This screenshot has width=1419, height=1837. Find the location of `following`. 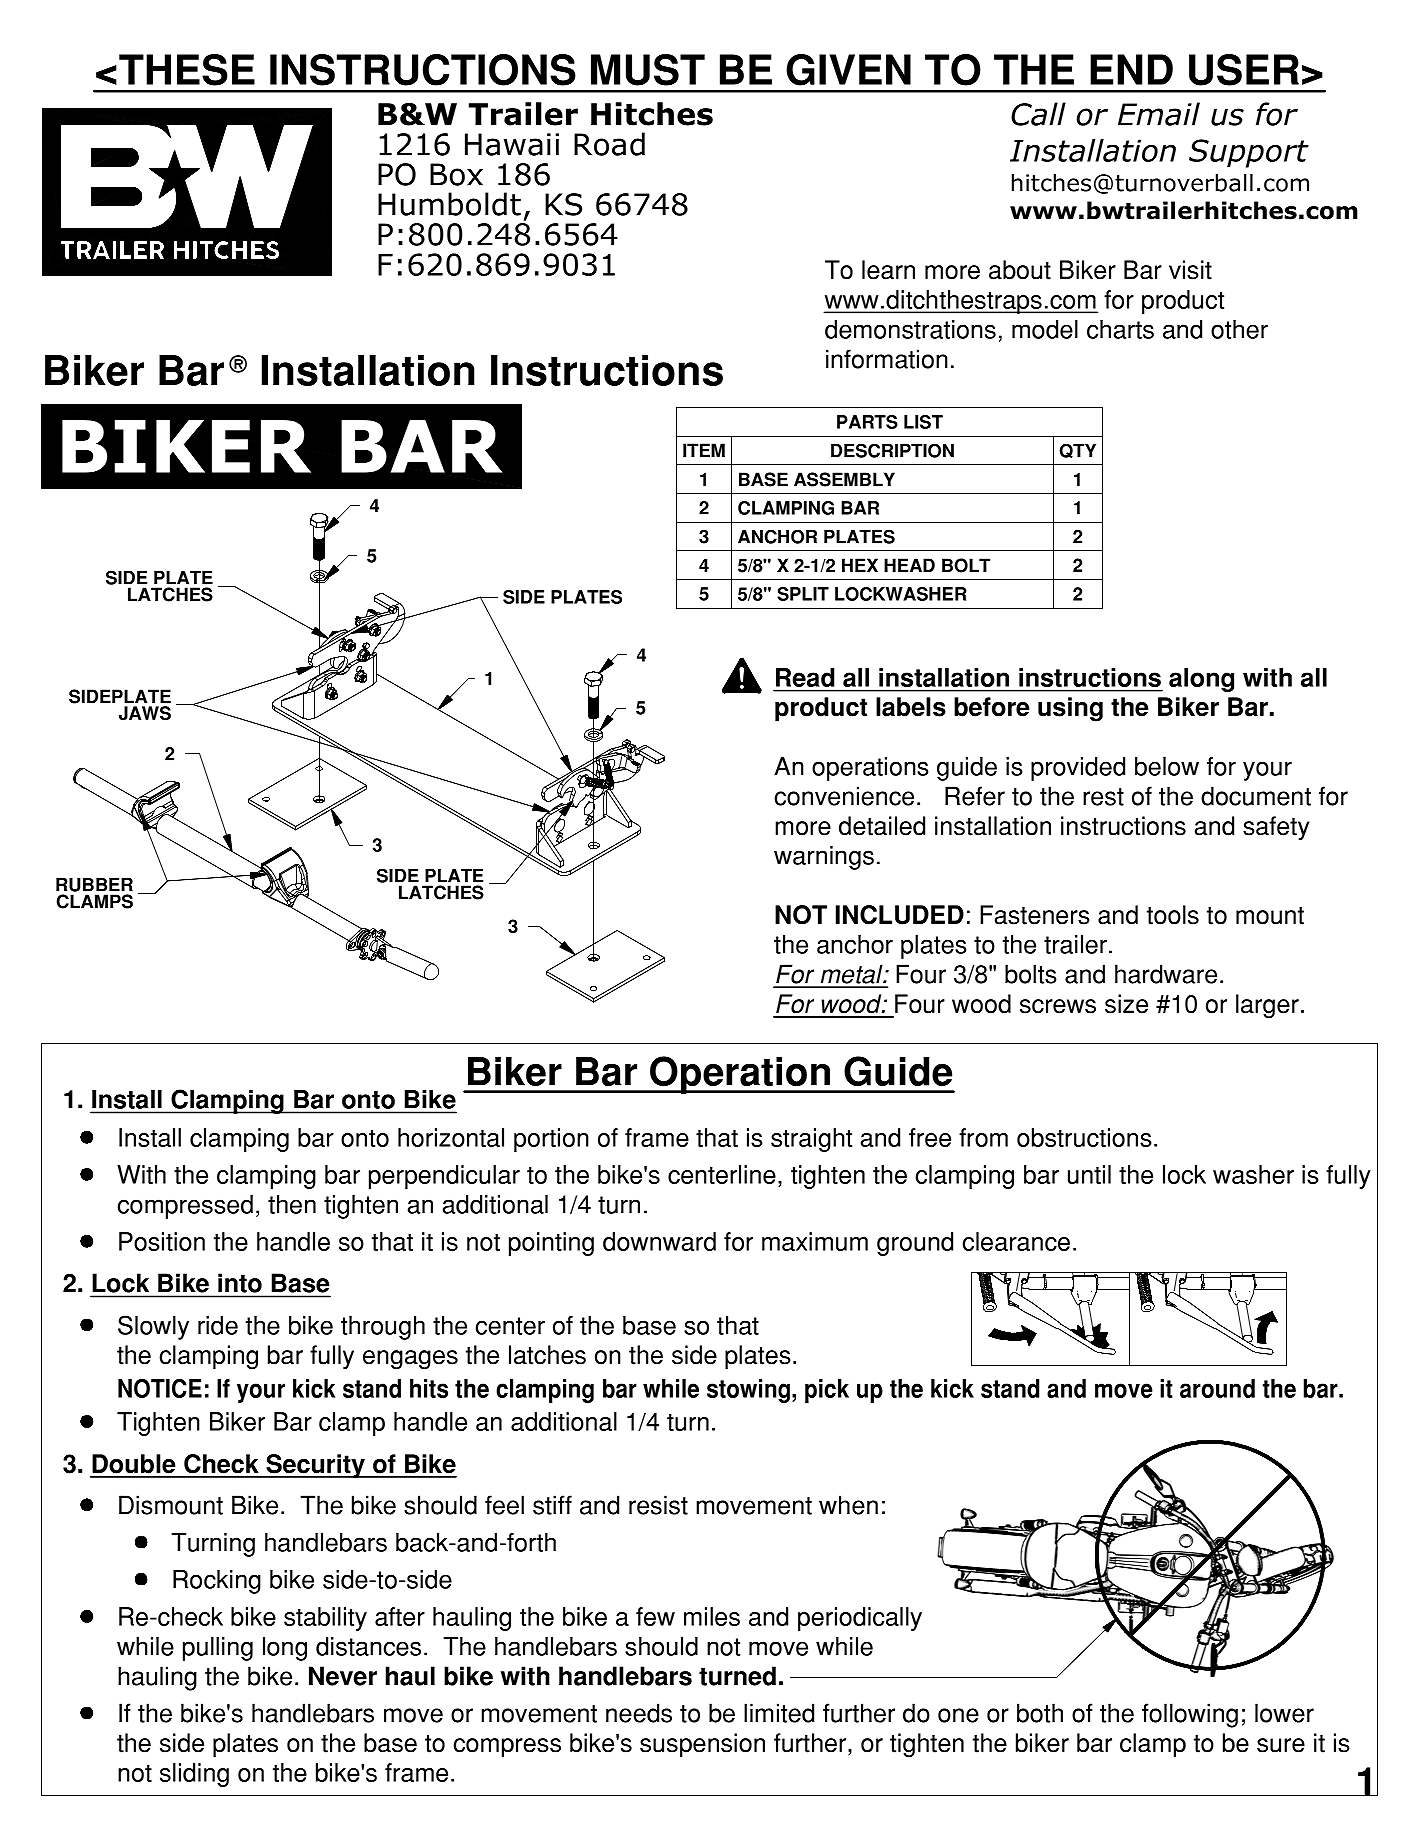

following is located at coordinates (1190, 1715).
